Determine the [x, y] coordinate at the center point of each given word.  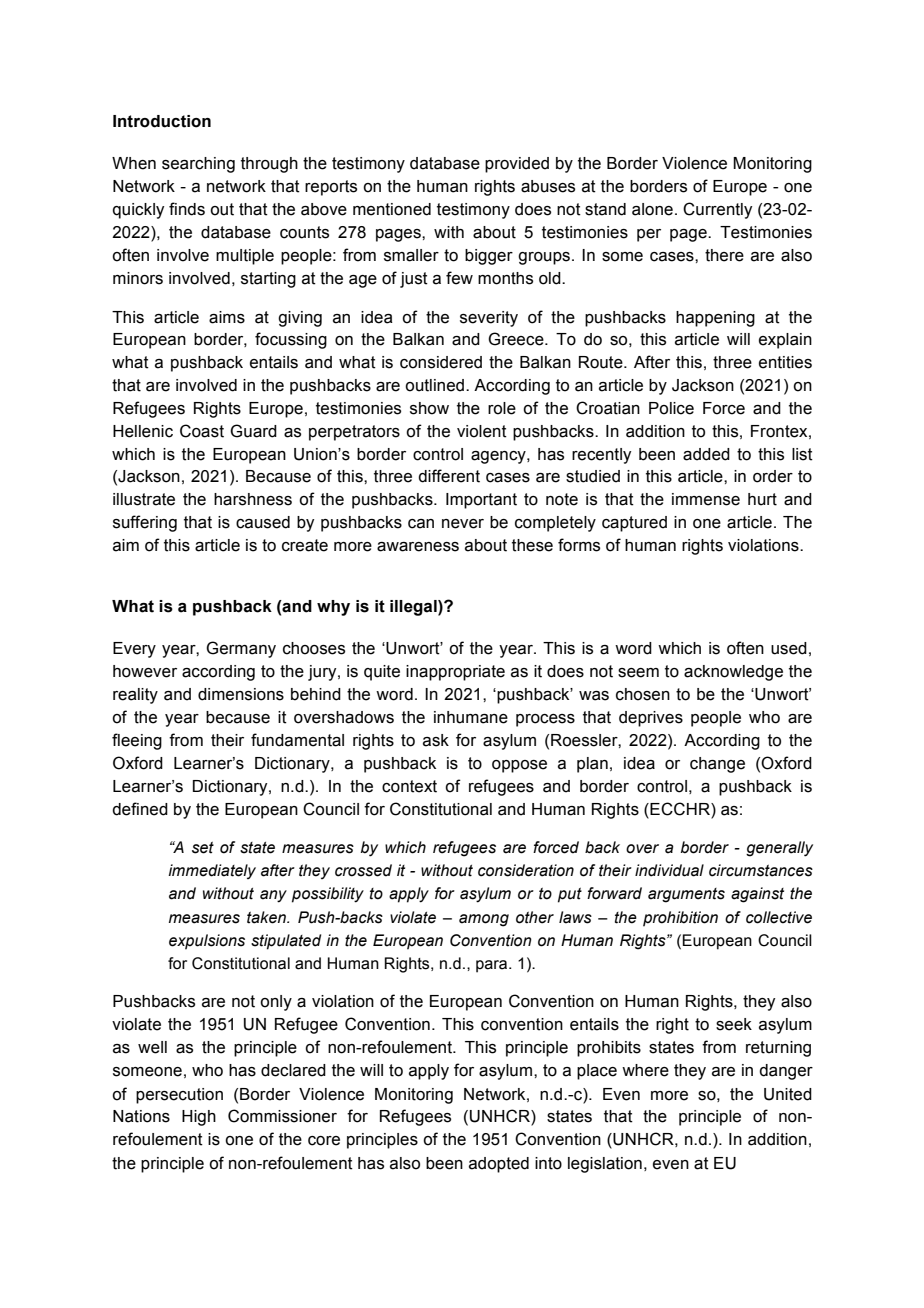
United [788, 1094]
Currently [717, 210]
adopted [499, 1165]
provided [517, 165]
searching [198, 165]
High [199, 1118]
